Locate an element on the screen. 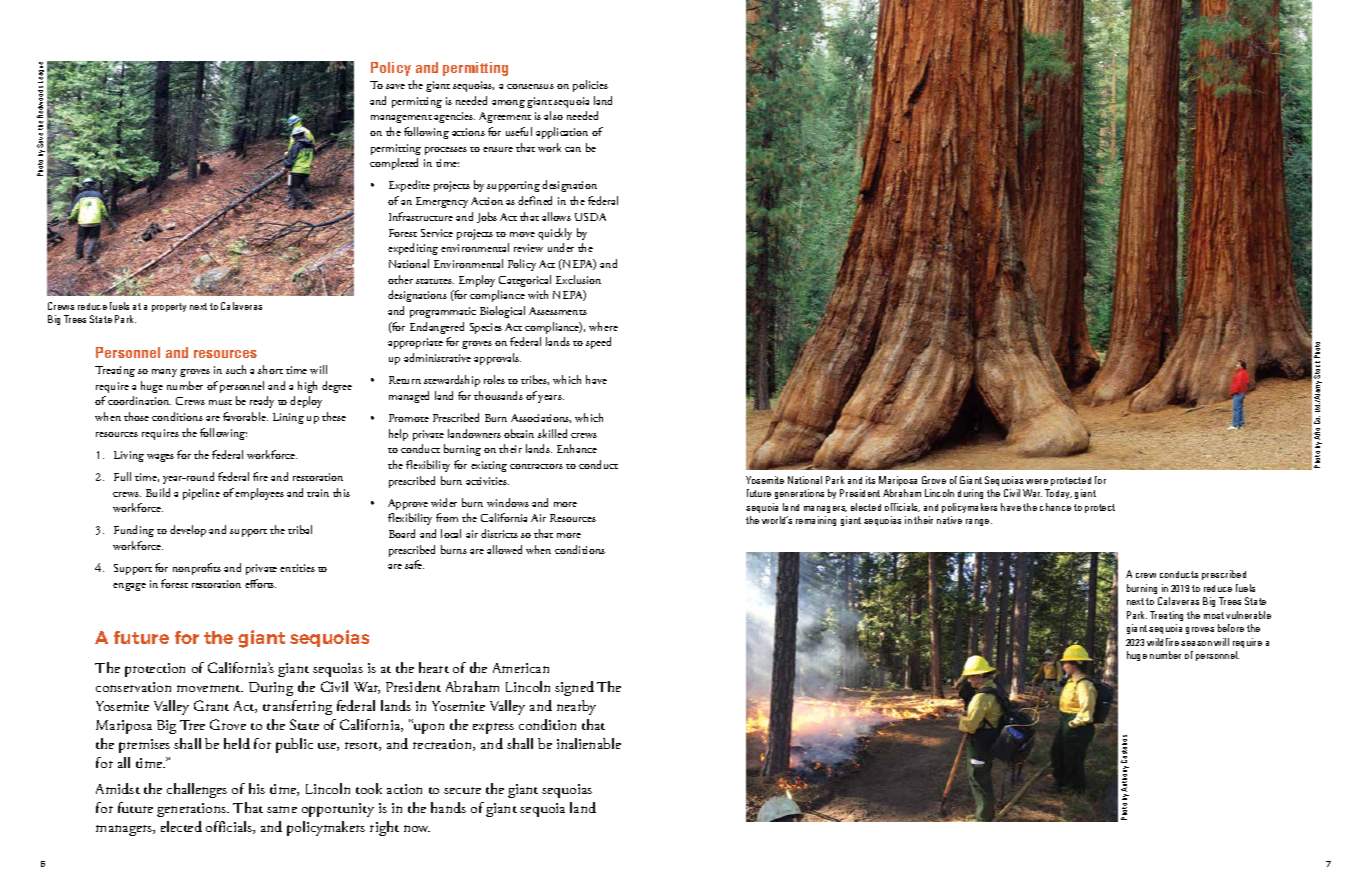 Image resolution: width=1372 pixels, height=887 pixels. were is located at coordinates (1037, 481).
